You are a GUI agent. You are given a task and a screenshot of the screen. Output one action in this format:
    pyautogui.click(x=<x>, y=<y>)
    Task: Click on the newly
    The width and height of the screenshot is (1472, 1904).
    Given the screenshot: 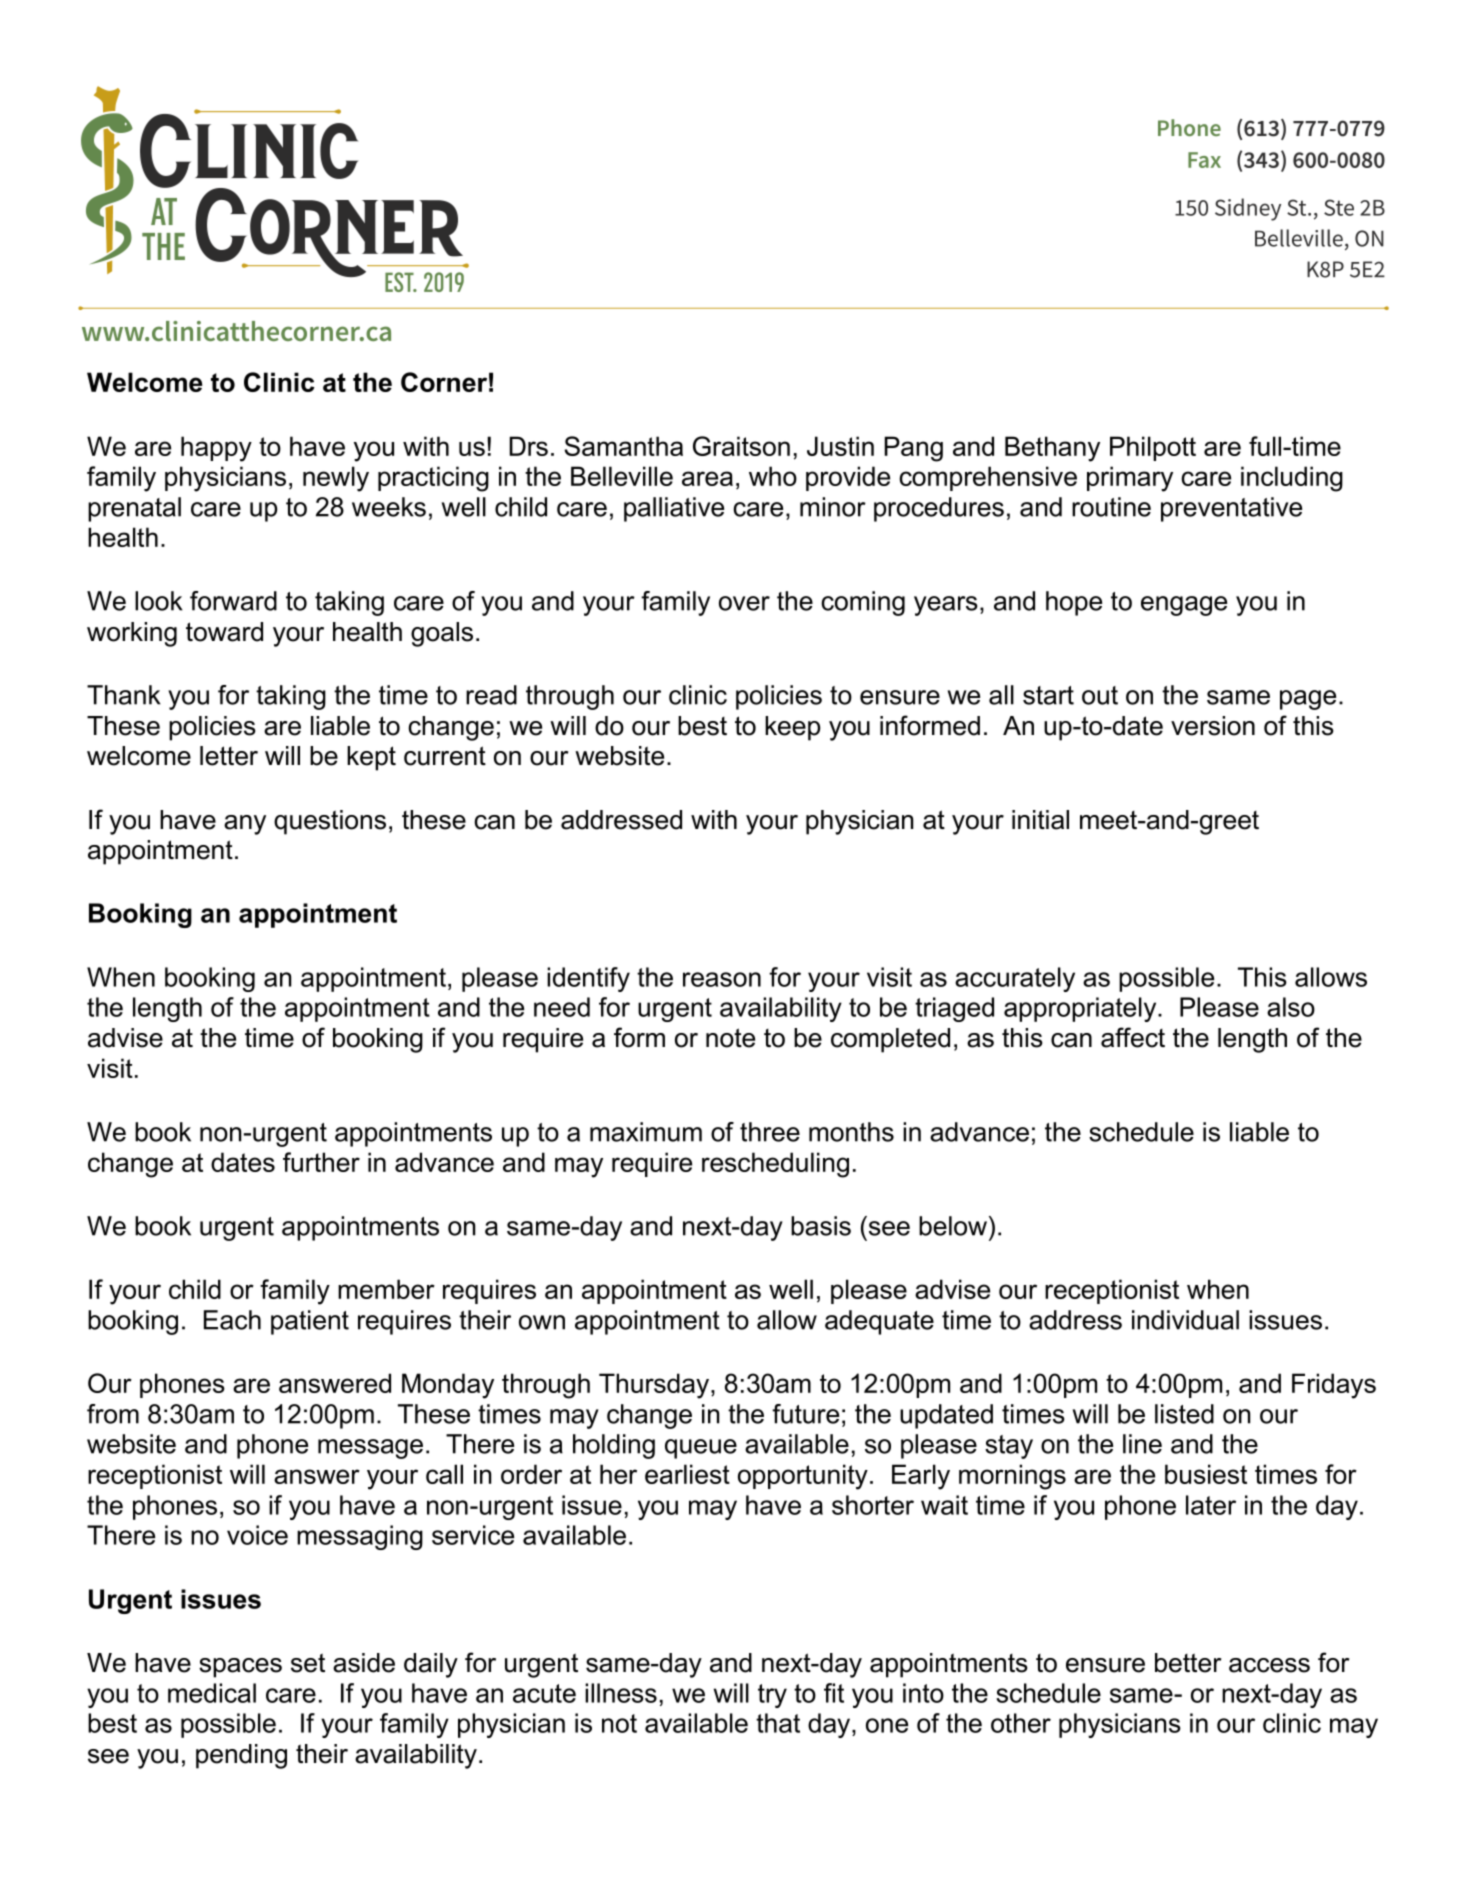 What is the action you would take?
    pyautogui.click(x=336, y=479)
